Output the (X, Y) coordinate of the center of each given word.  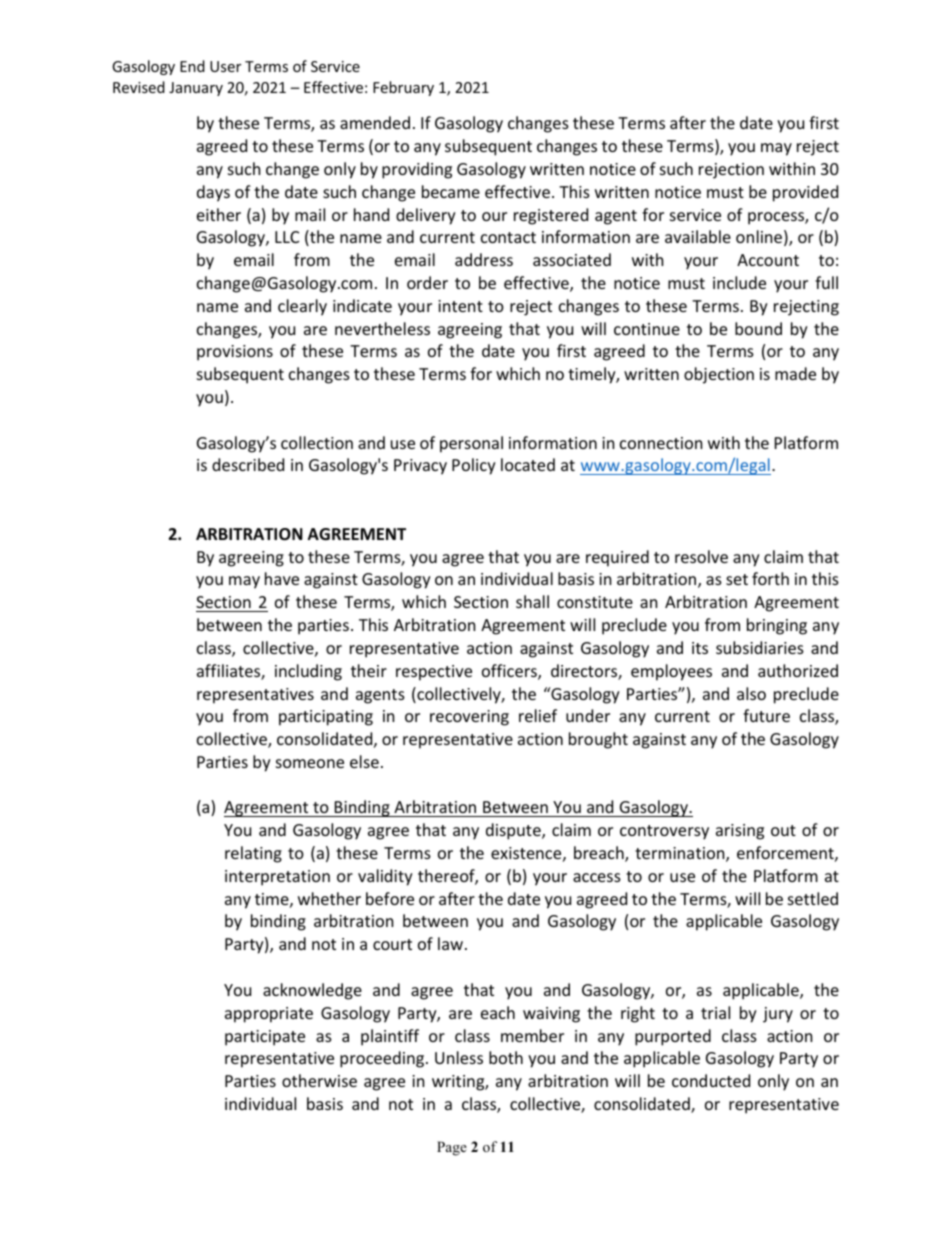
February (403, 88)
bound (758, 328)
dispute (514, 831)
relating (253, 854)
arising (740, 832)
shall (532, 601)
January (196, 89)
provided (805, 193)
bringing (777, 626)
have (282, 578)
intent (460, 306)
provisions (235, 353)
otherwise (319, 1080)
